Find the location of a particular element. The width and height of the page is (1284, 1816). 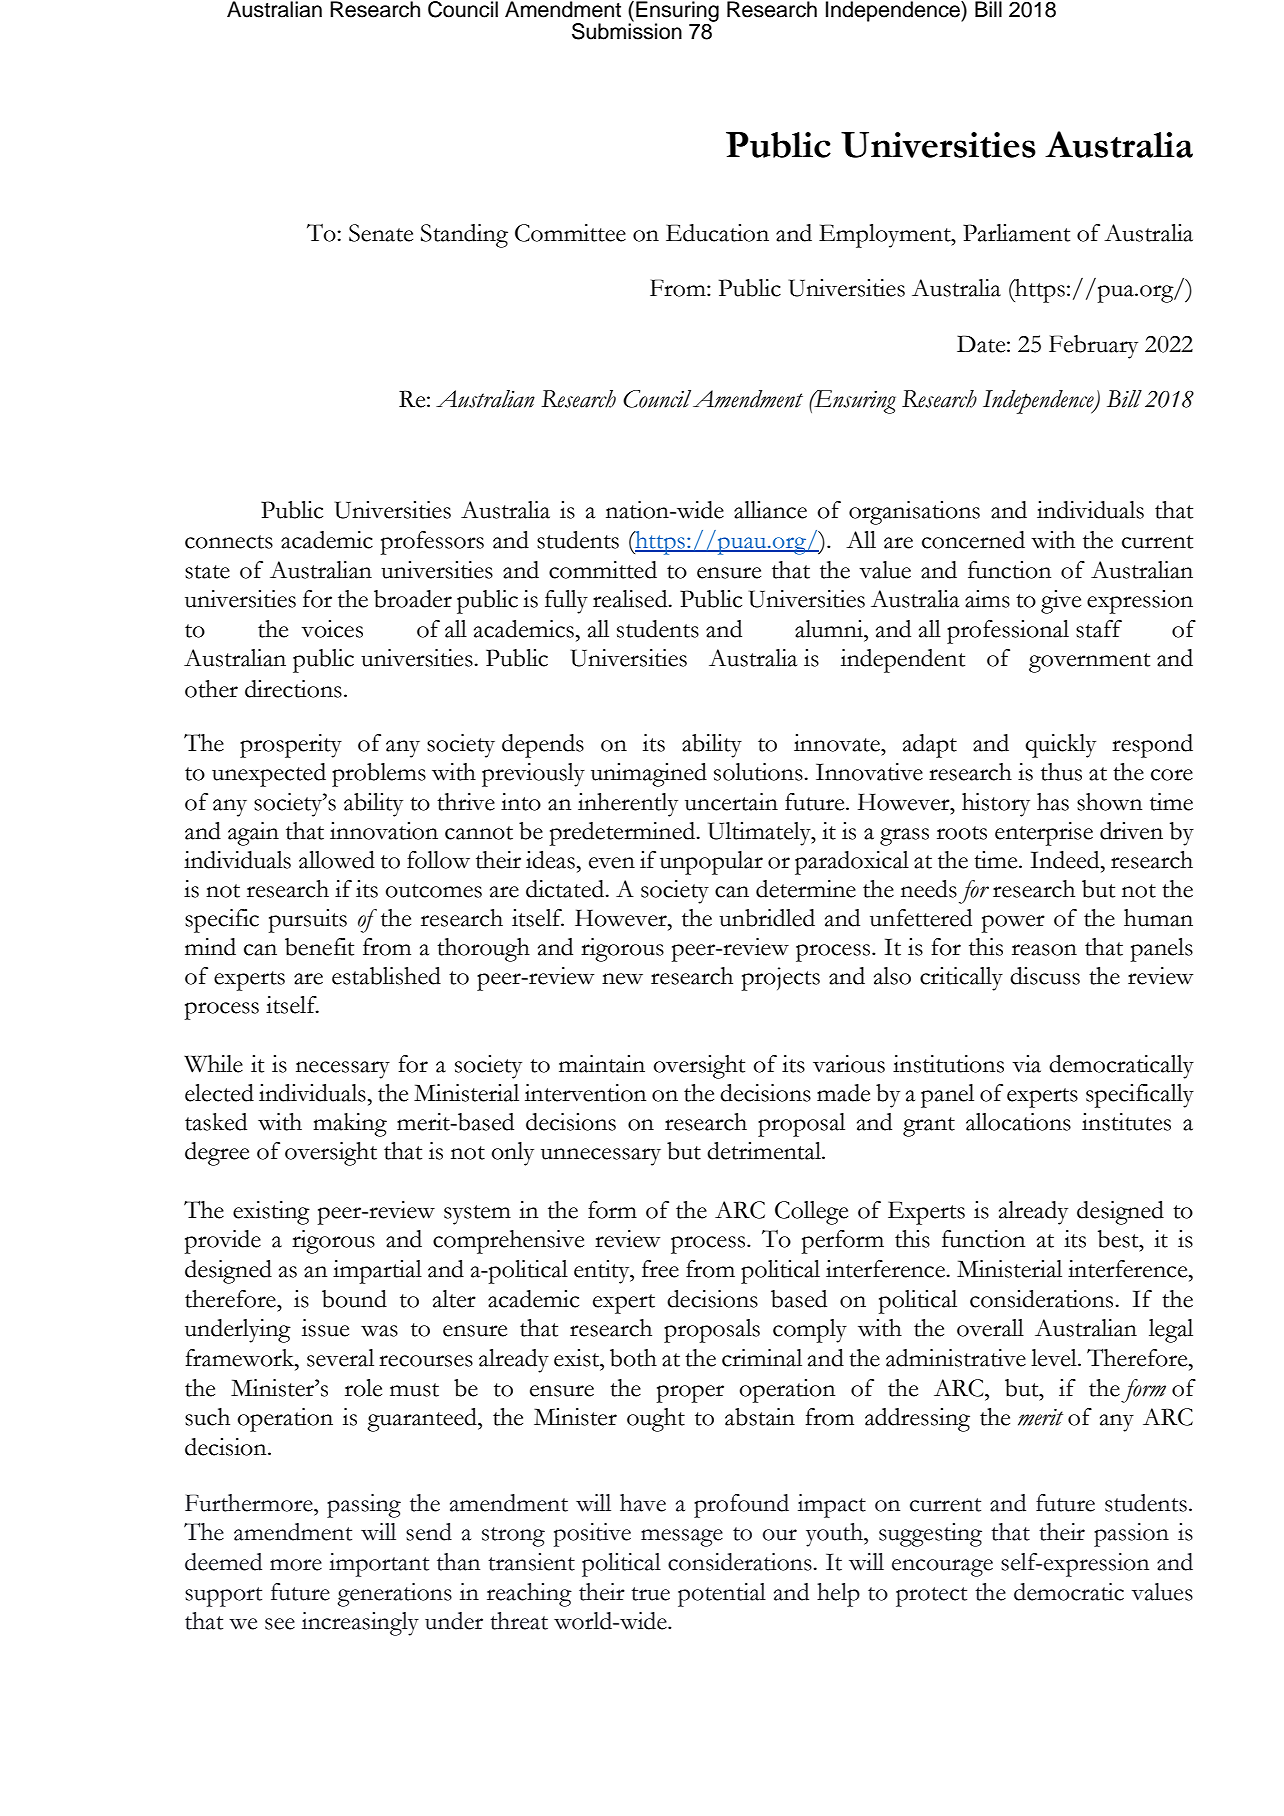

Senate is located at coordinates (381, 233).
